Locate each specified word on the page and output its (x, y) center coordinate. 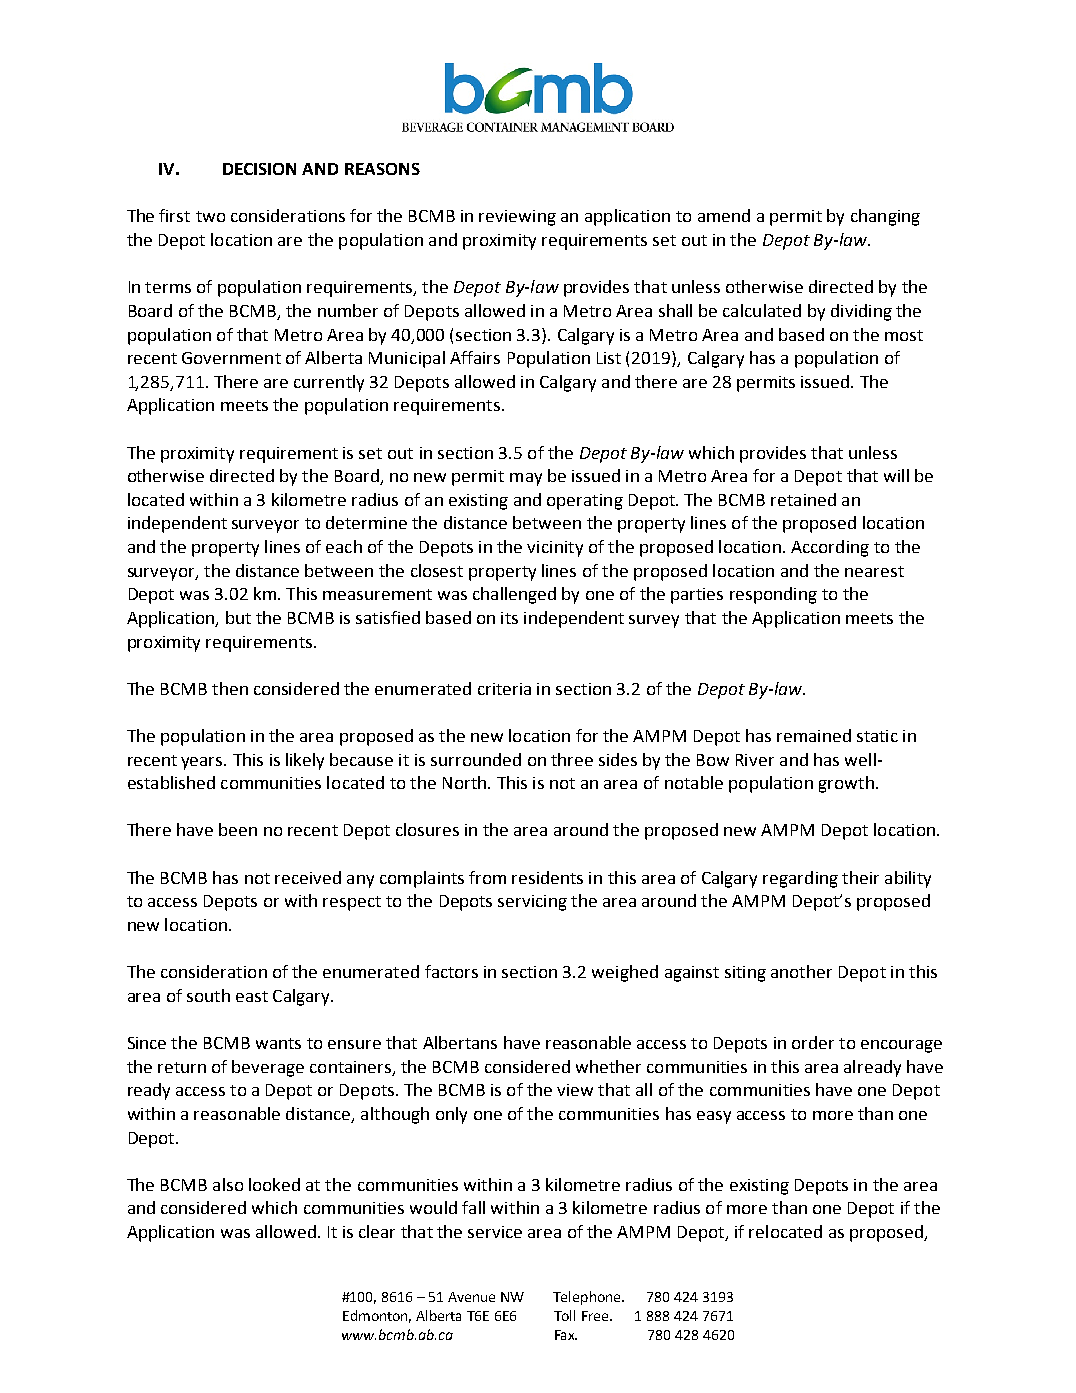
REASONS (382, 169)
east (252, 996)
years (203, 763)
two (210, 216)
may (526, 479)
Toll (564, 1315)
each (344, 546)
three (572, 759)
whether (608, 1066)
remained (814, 735)
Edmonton (377, 1316)
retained (803, 499)
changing (885, 217)
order (813, 1042)
